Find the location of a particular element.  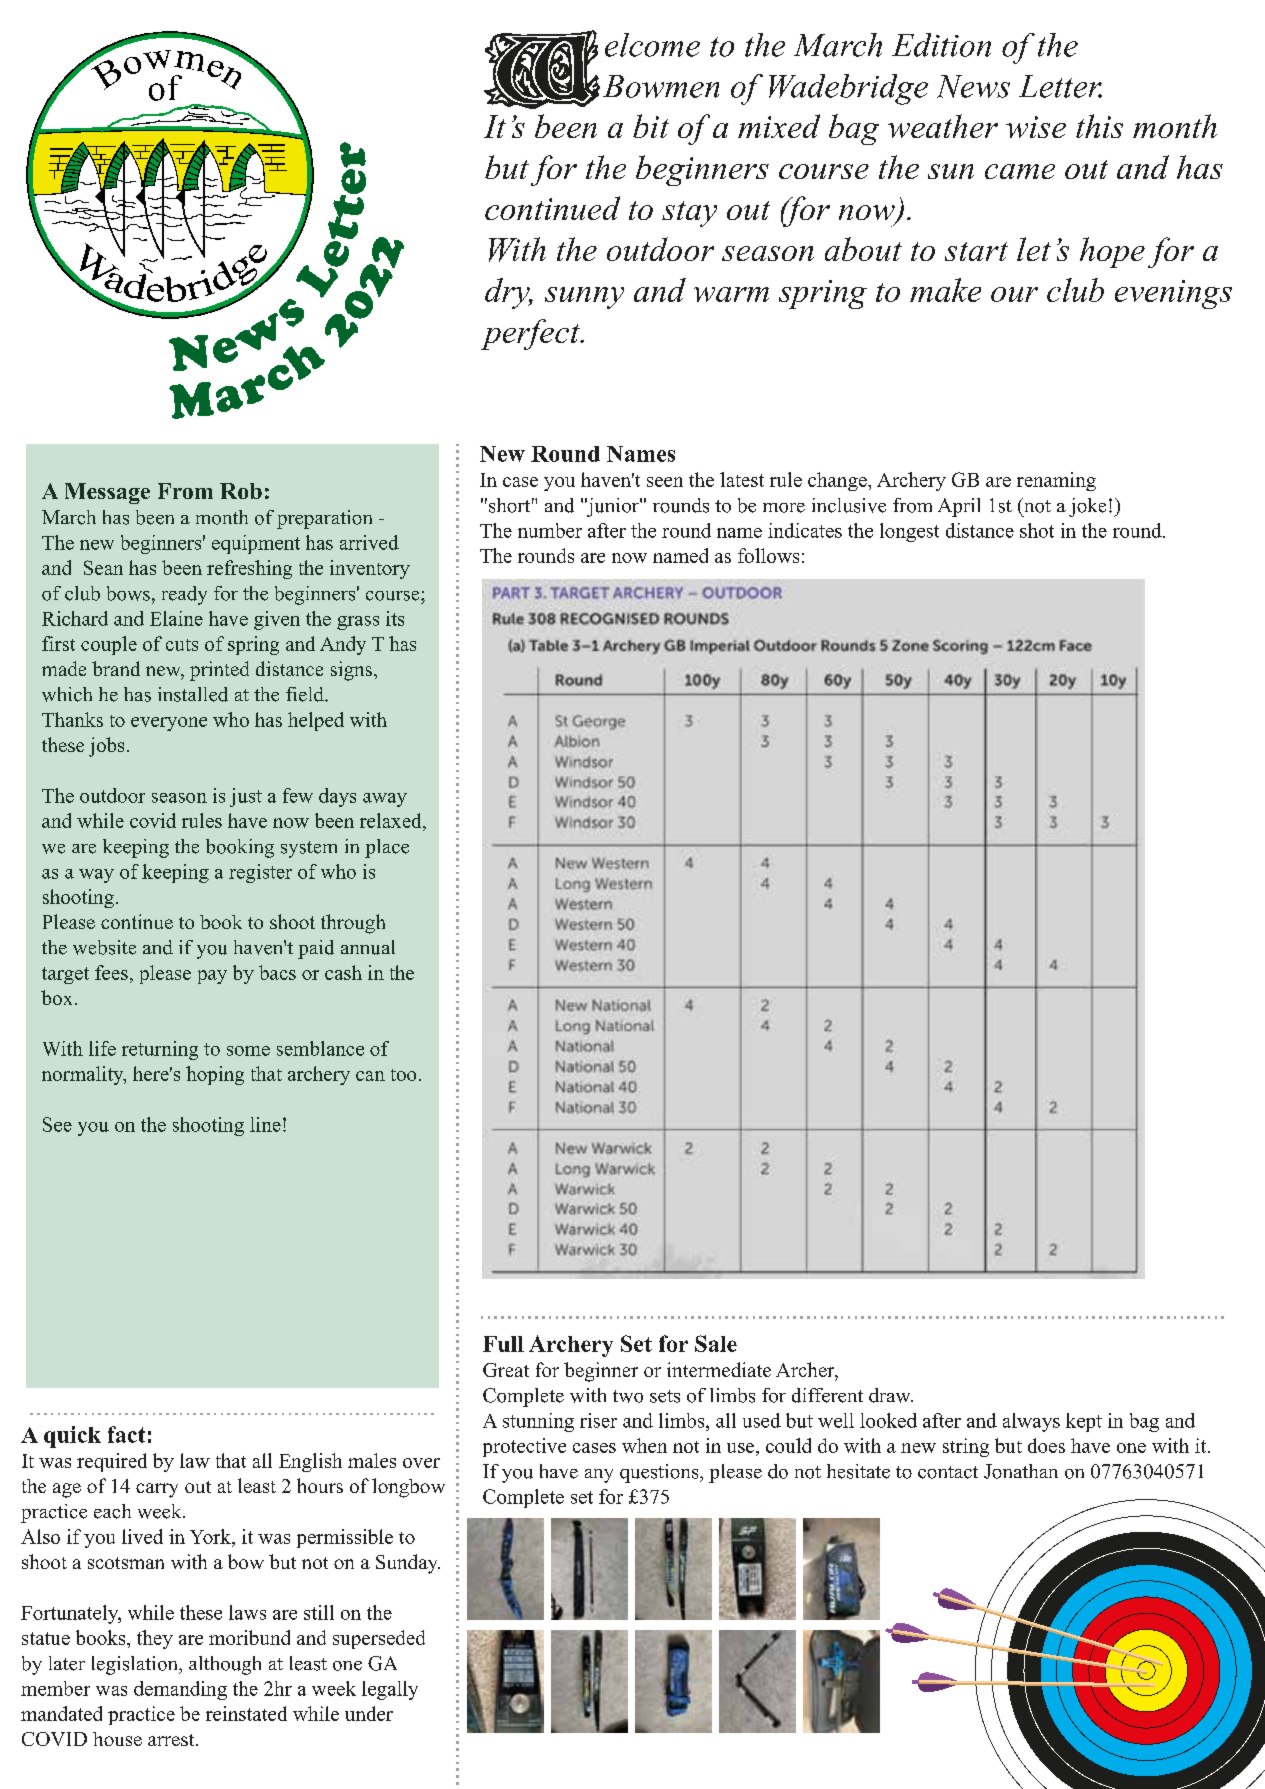

demanding is located at coordinates (180, 1690).
